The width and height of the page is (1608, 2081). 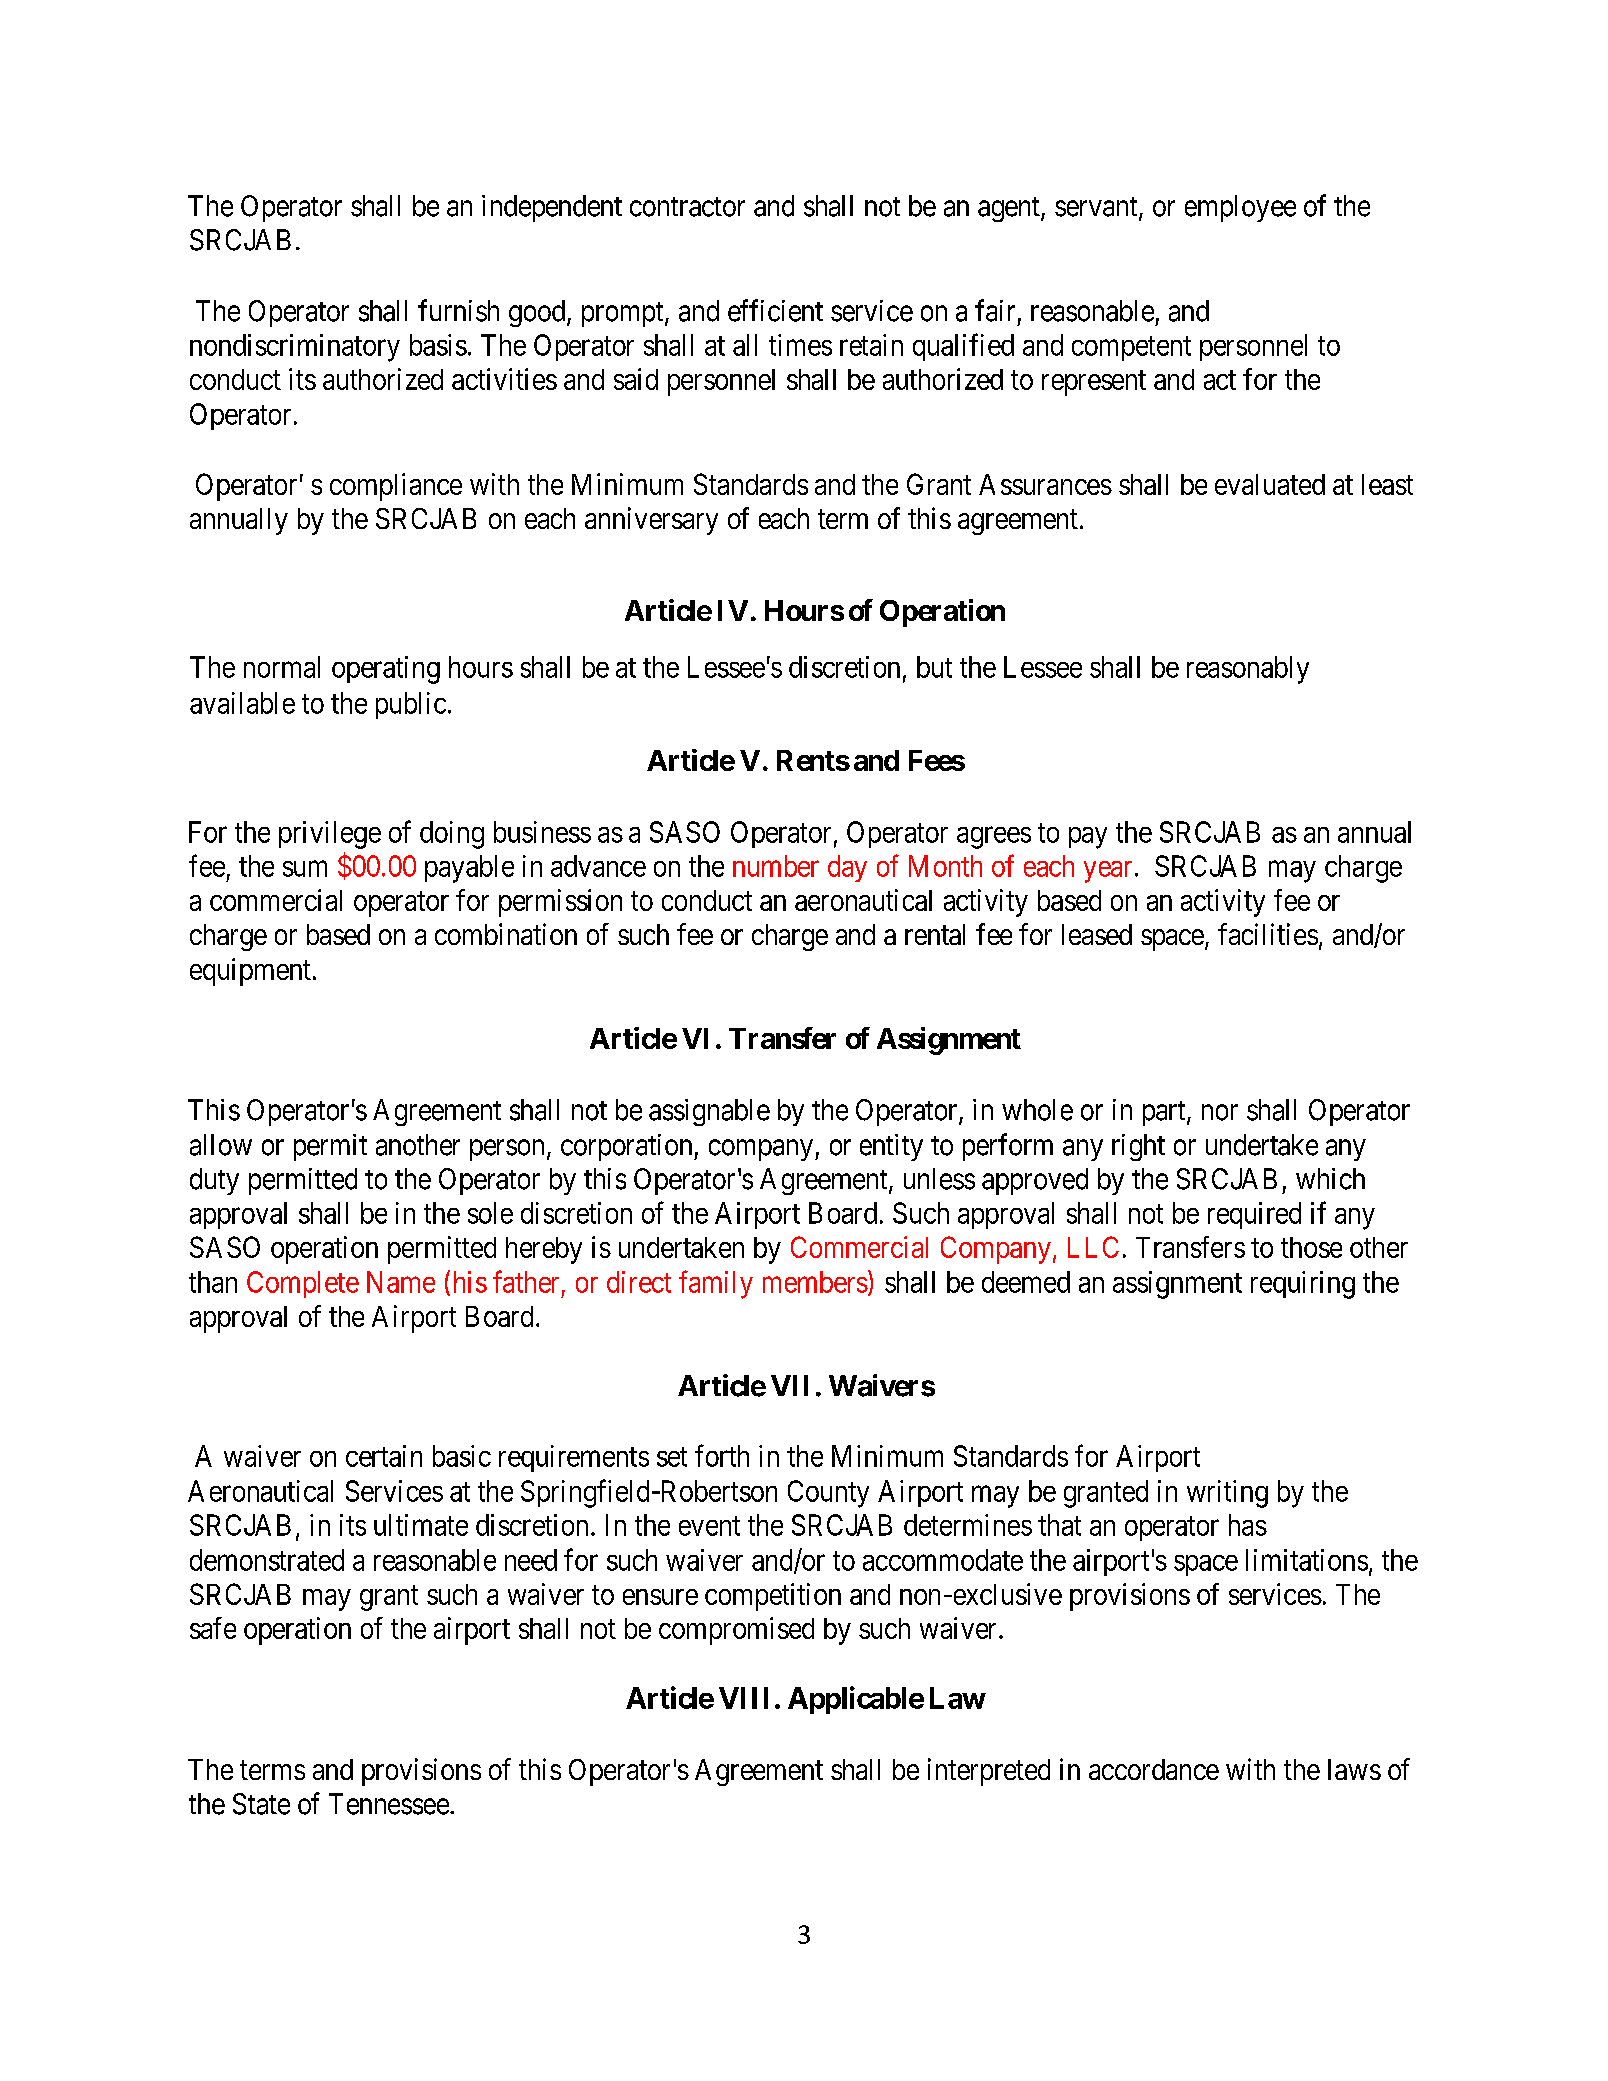 I want to click on part, so click(x=1165, y=1113).
